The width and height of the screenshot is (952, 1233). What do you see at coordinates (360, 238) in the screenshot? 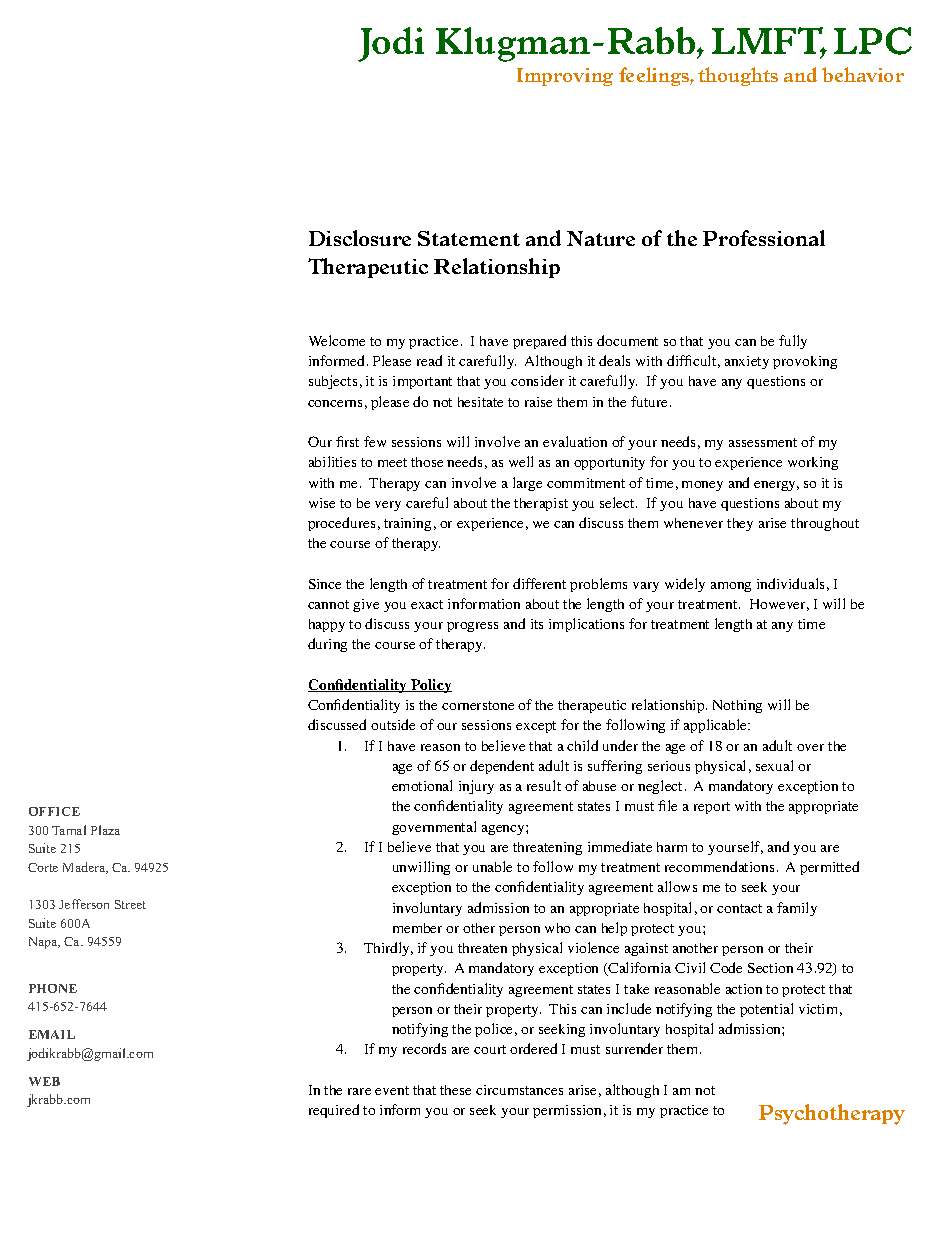
I see `Disclosure` at bounding box center [360, 238].
